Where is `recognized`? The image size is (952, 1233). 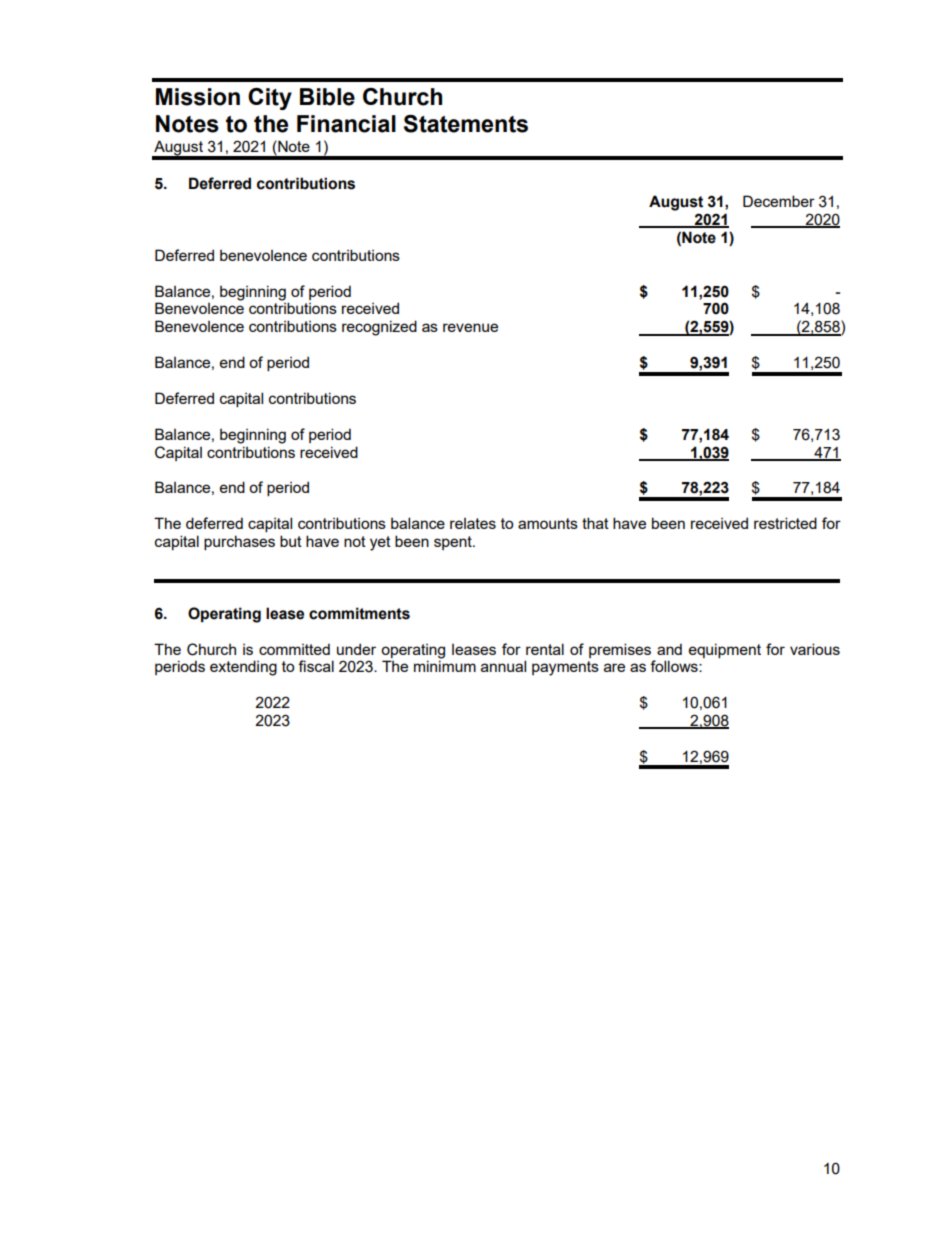 recognized is located at coordinates (379, 328).
